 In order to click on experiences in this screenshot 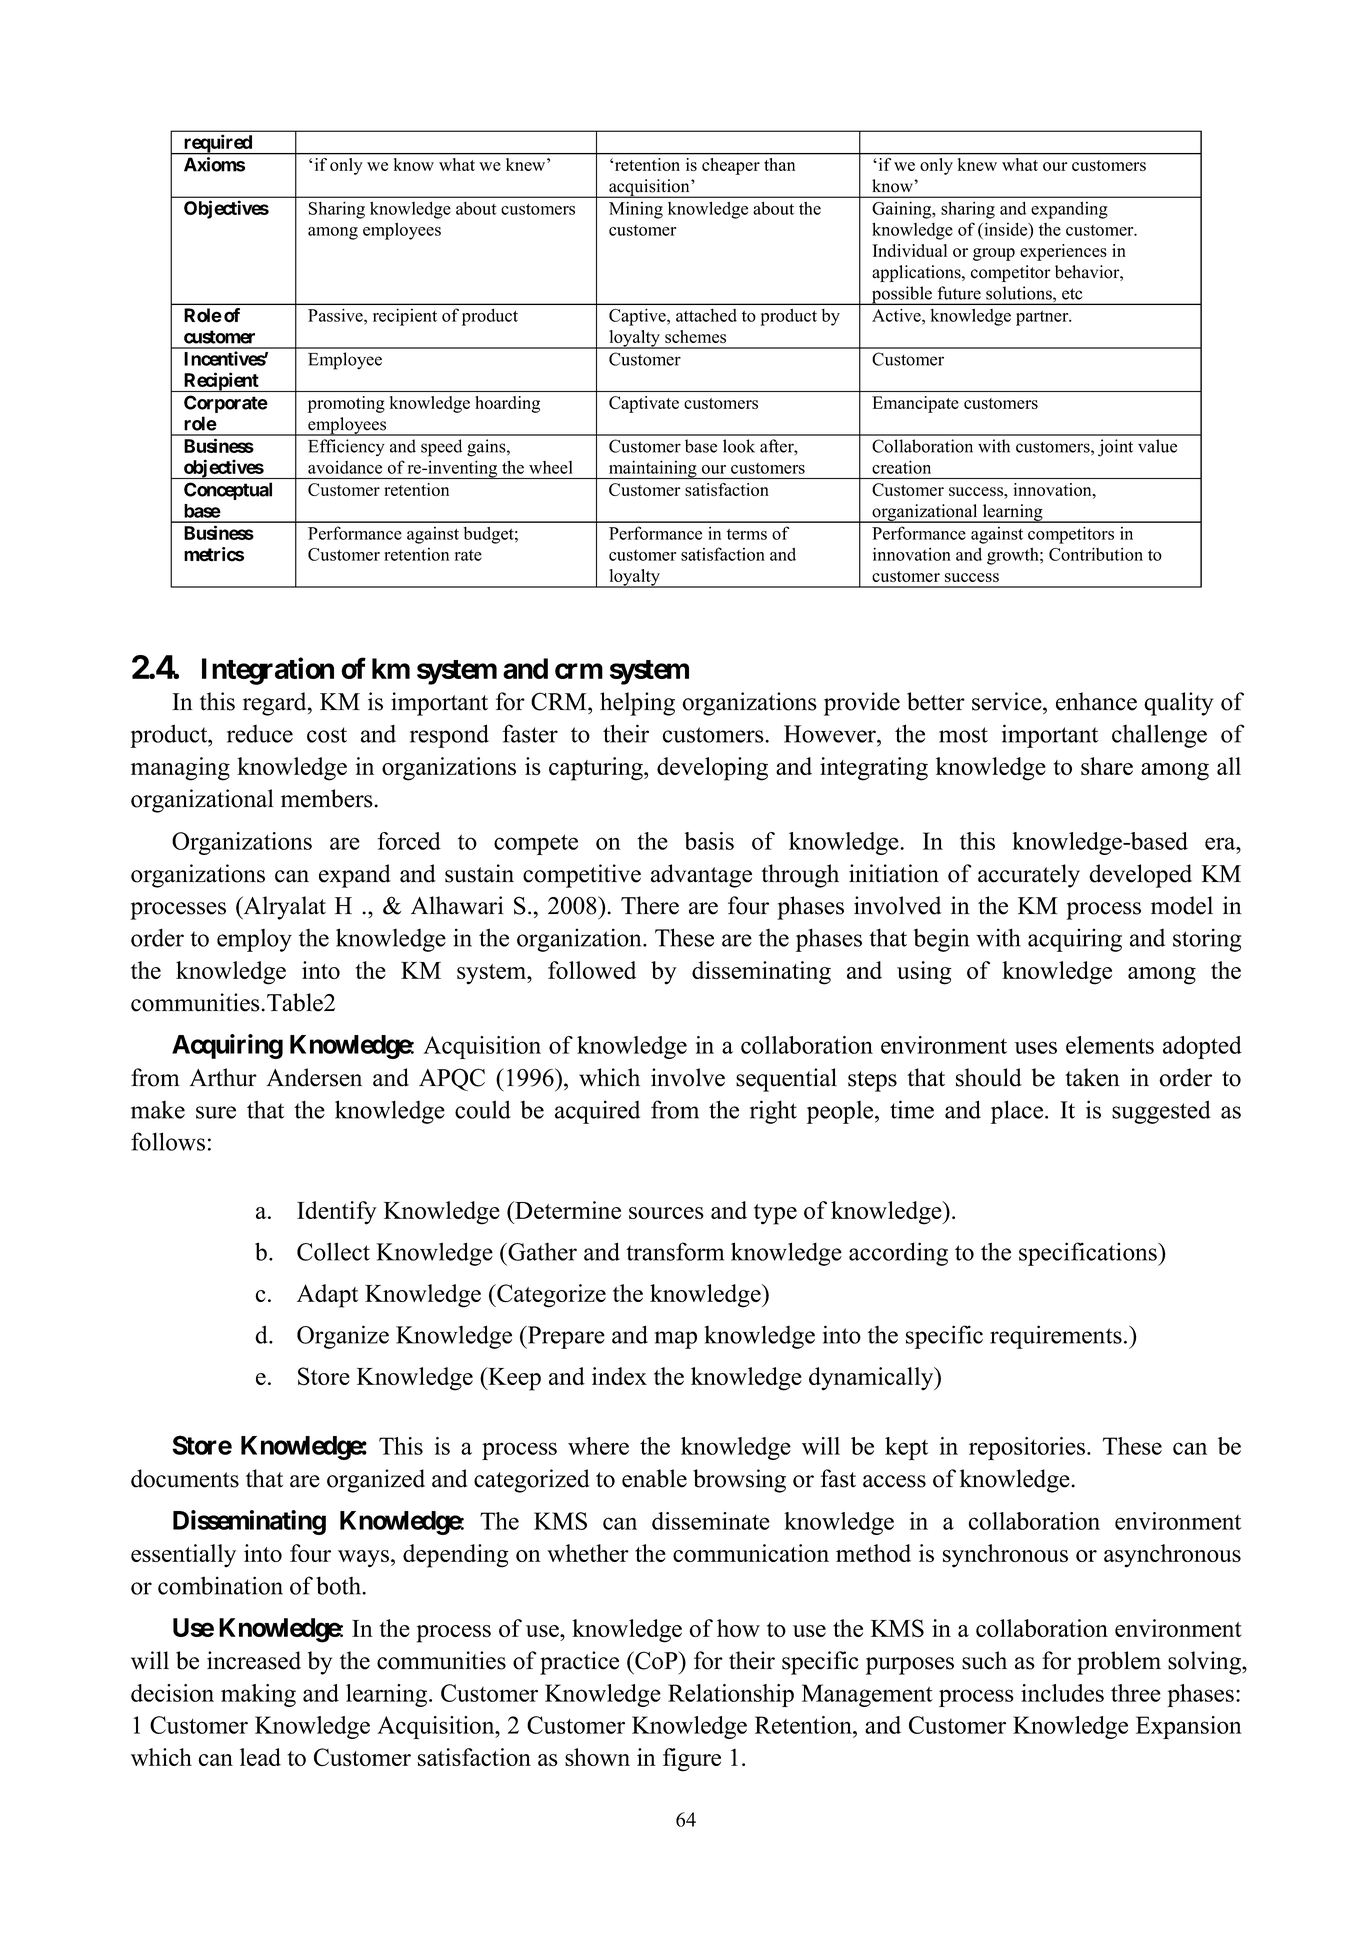, I will do `click(1063, 252)`.
